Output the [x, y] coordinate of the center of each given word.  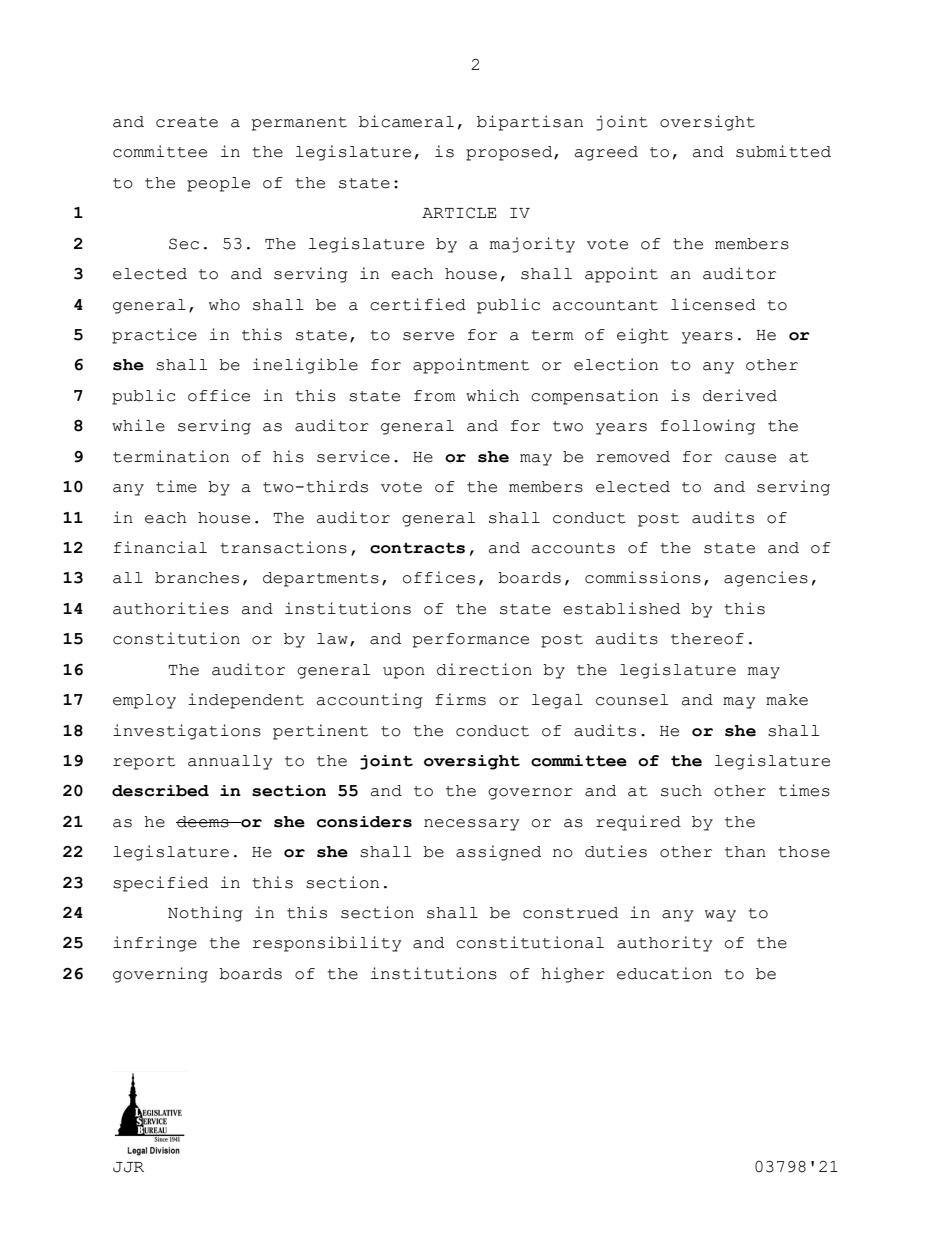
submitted [783, 151]
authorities [171, 608]
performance [471, 640]
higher [573, 975]
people [218, 184]
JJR [128, 1167]
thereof [707, 639]
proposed [510, 153]
